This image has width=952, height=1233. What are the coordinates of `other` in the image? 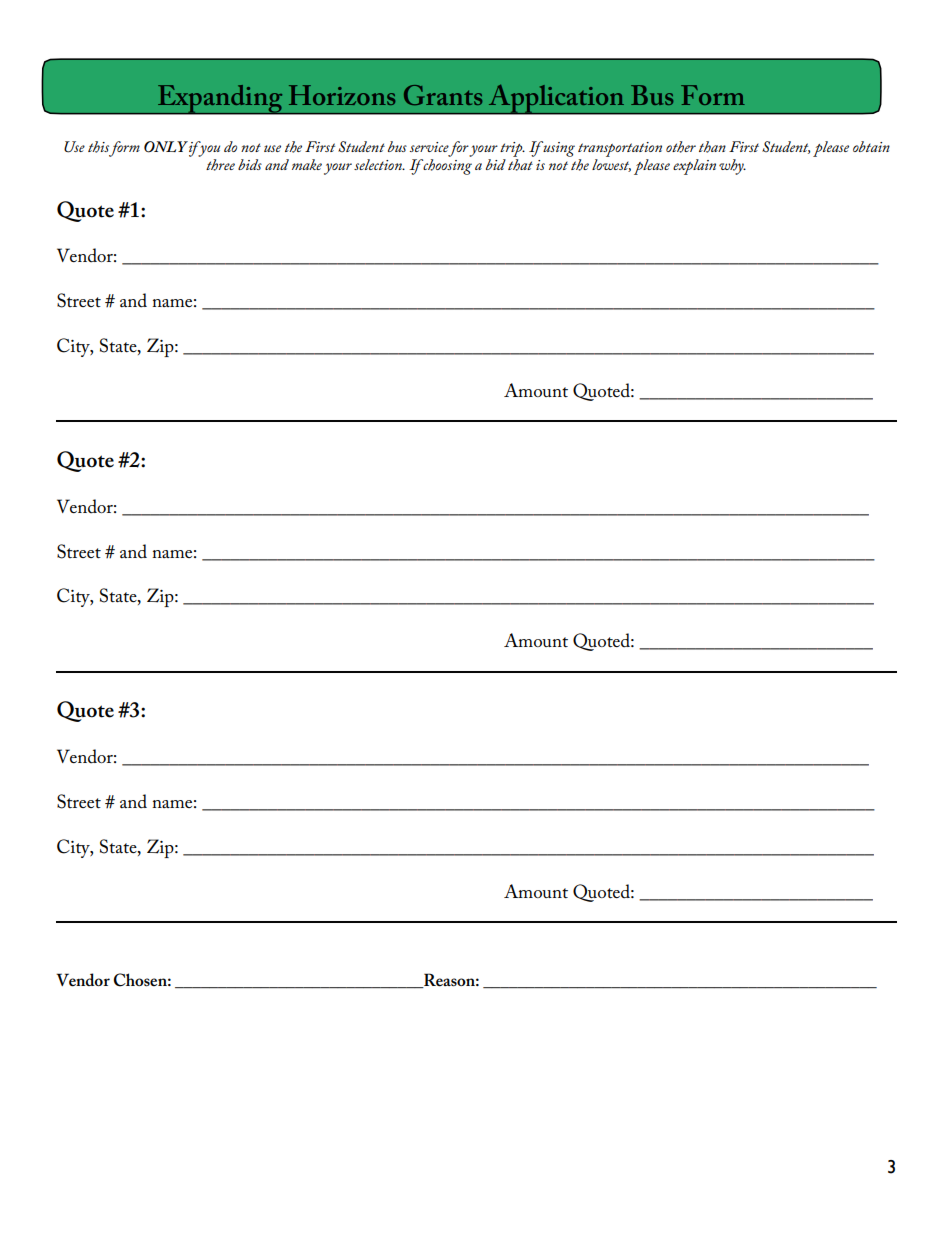 It's located at (681, 147).
